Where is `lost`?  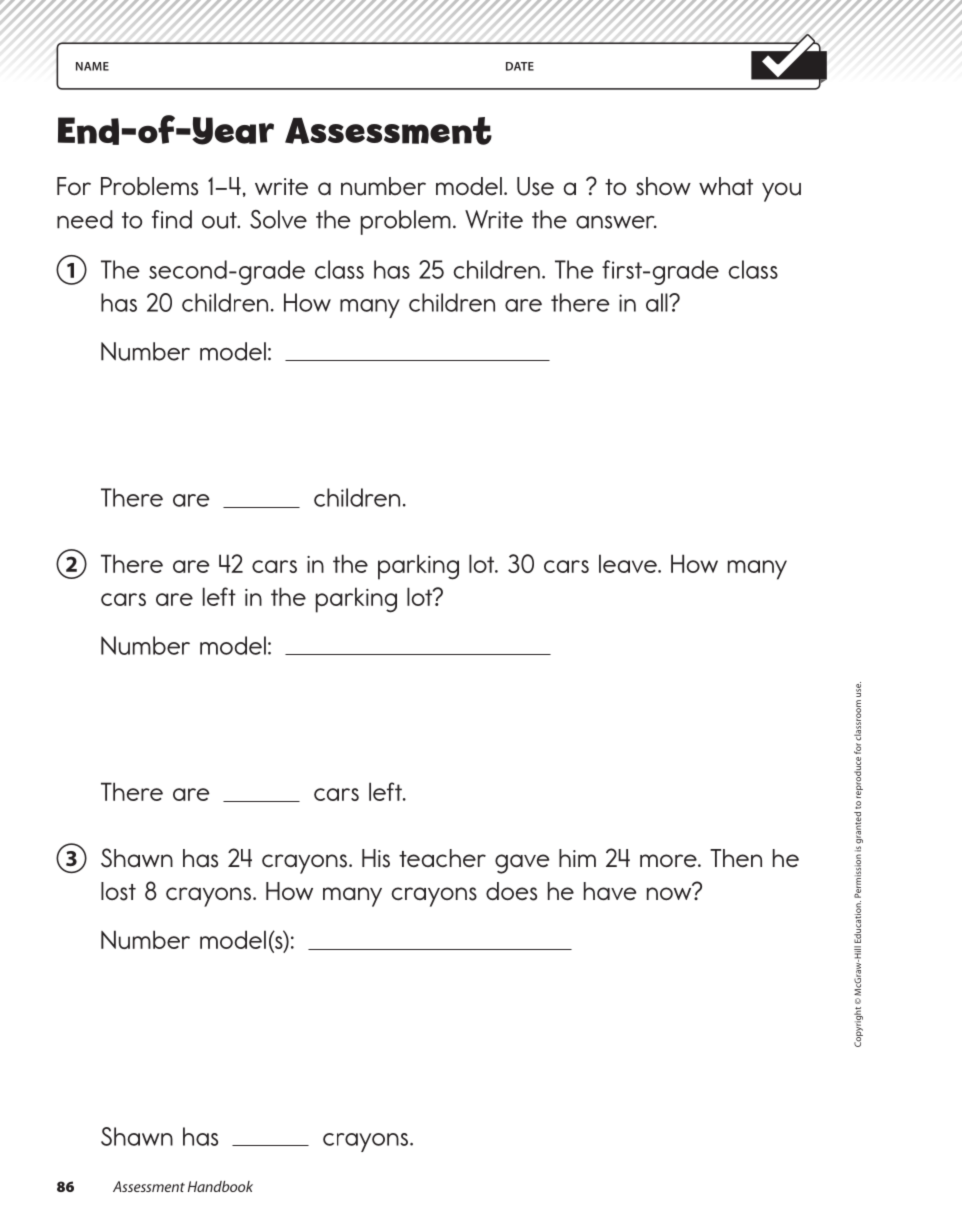 lost is located at coordinates (118, 891).
